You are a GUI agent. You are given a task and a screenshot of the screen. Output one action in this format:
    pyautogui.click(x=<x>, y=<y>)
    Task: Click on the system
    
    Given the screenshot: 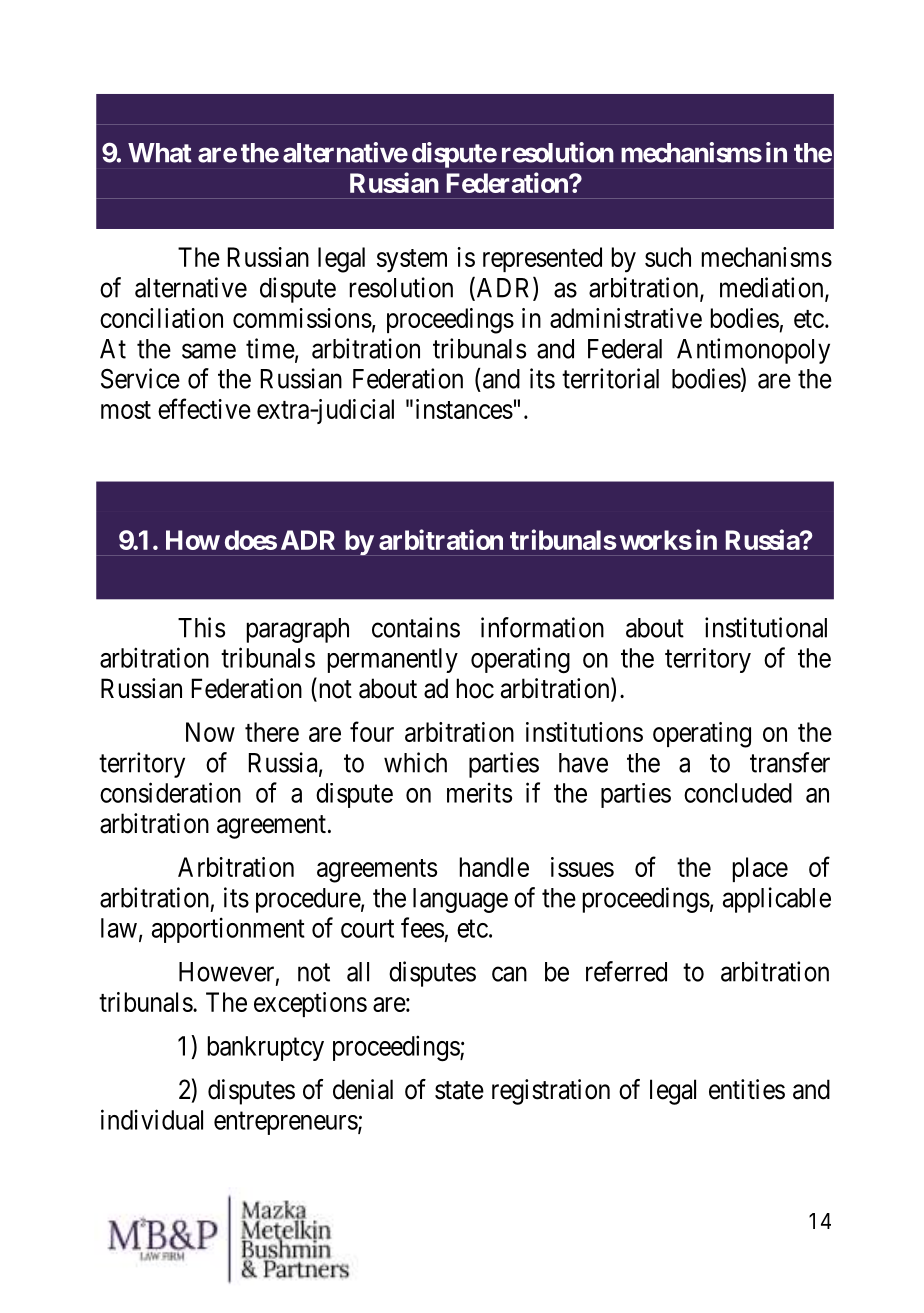 What is the action you would take?
    pyautogui.click(x=412, y=261)
